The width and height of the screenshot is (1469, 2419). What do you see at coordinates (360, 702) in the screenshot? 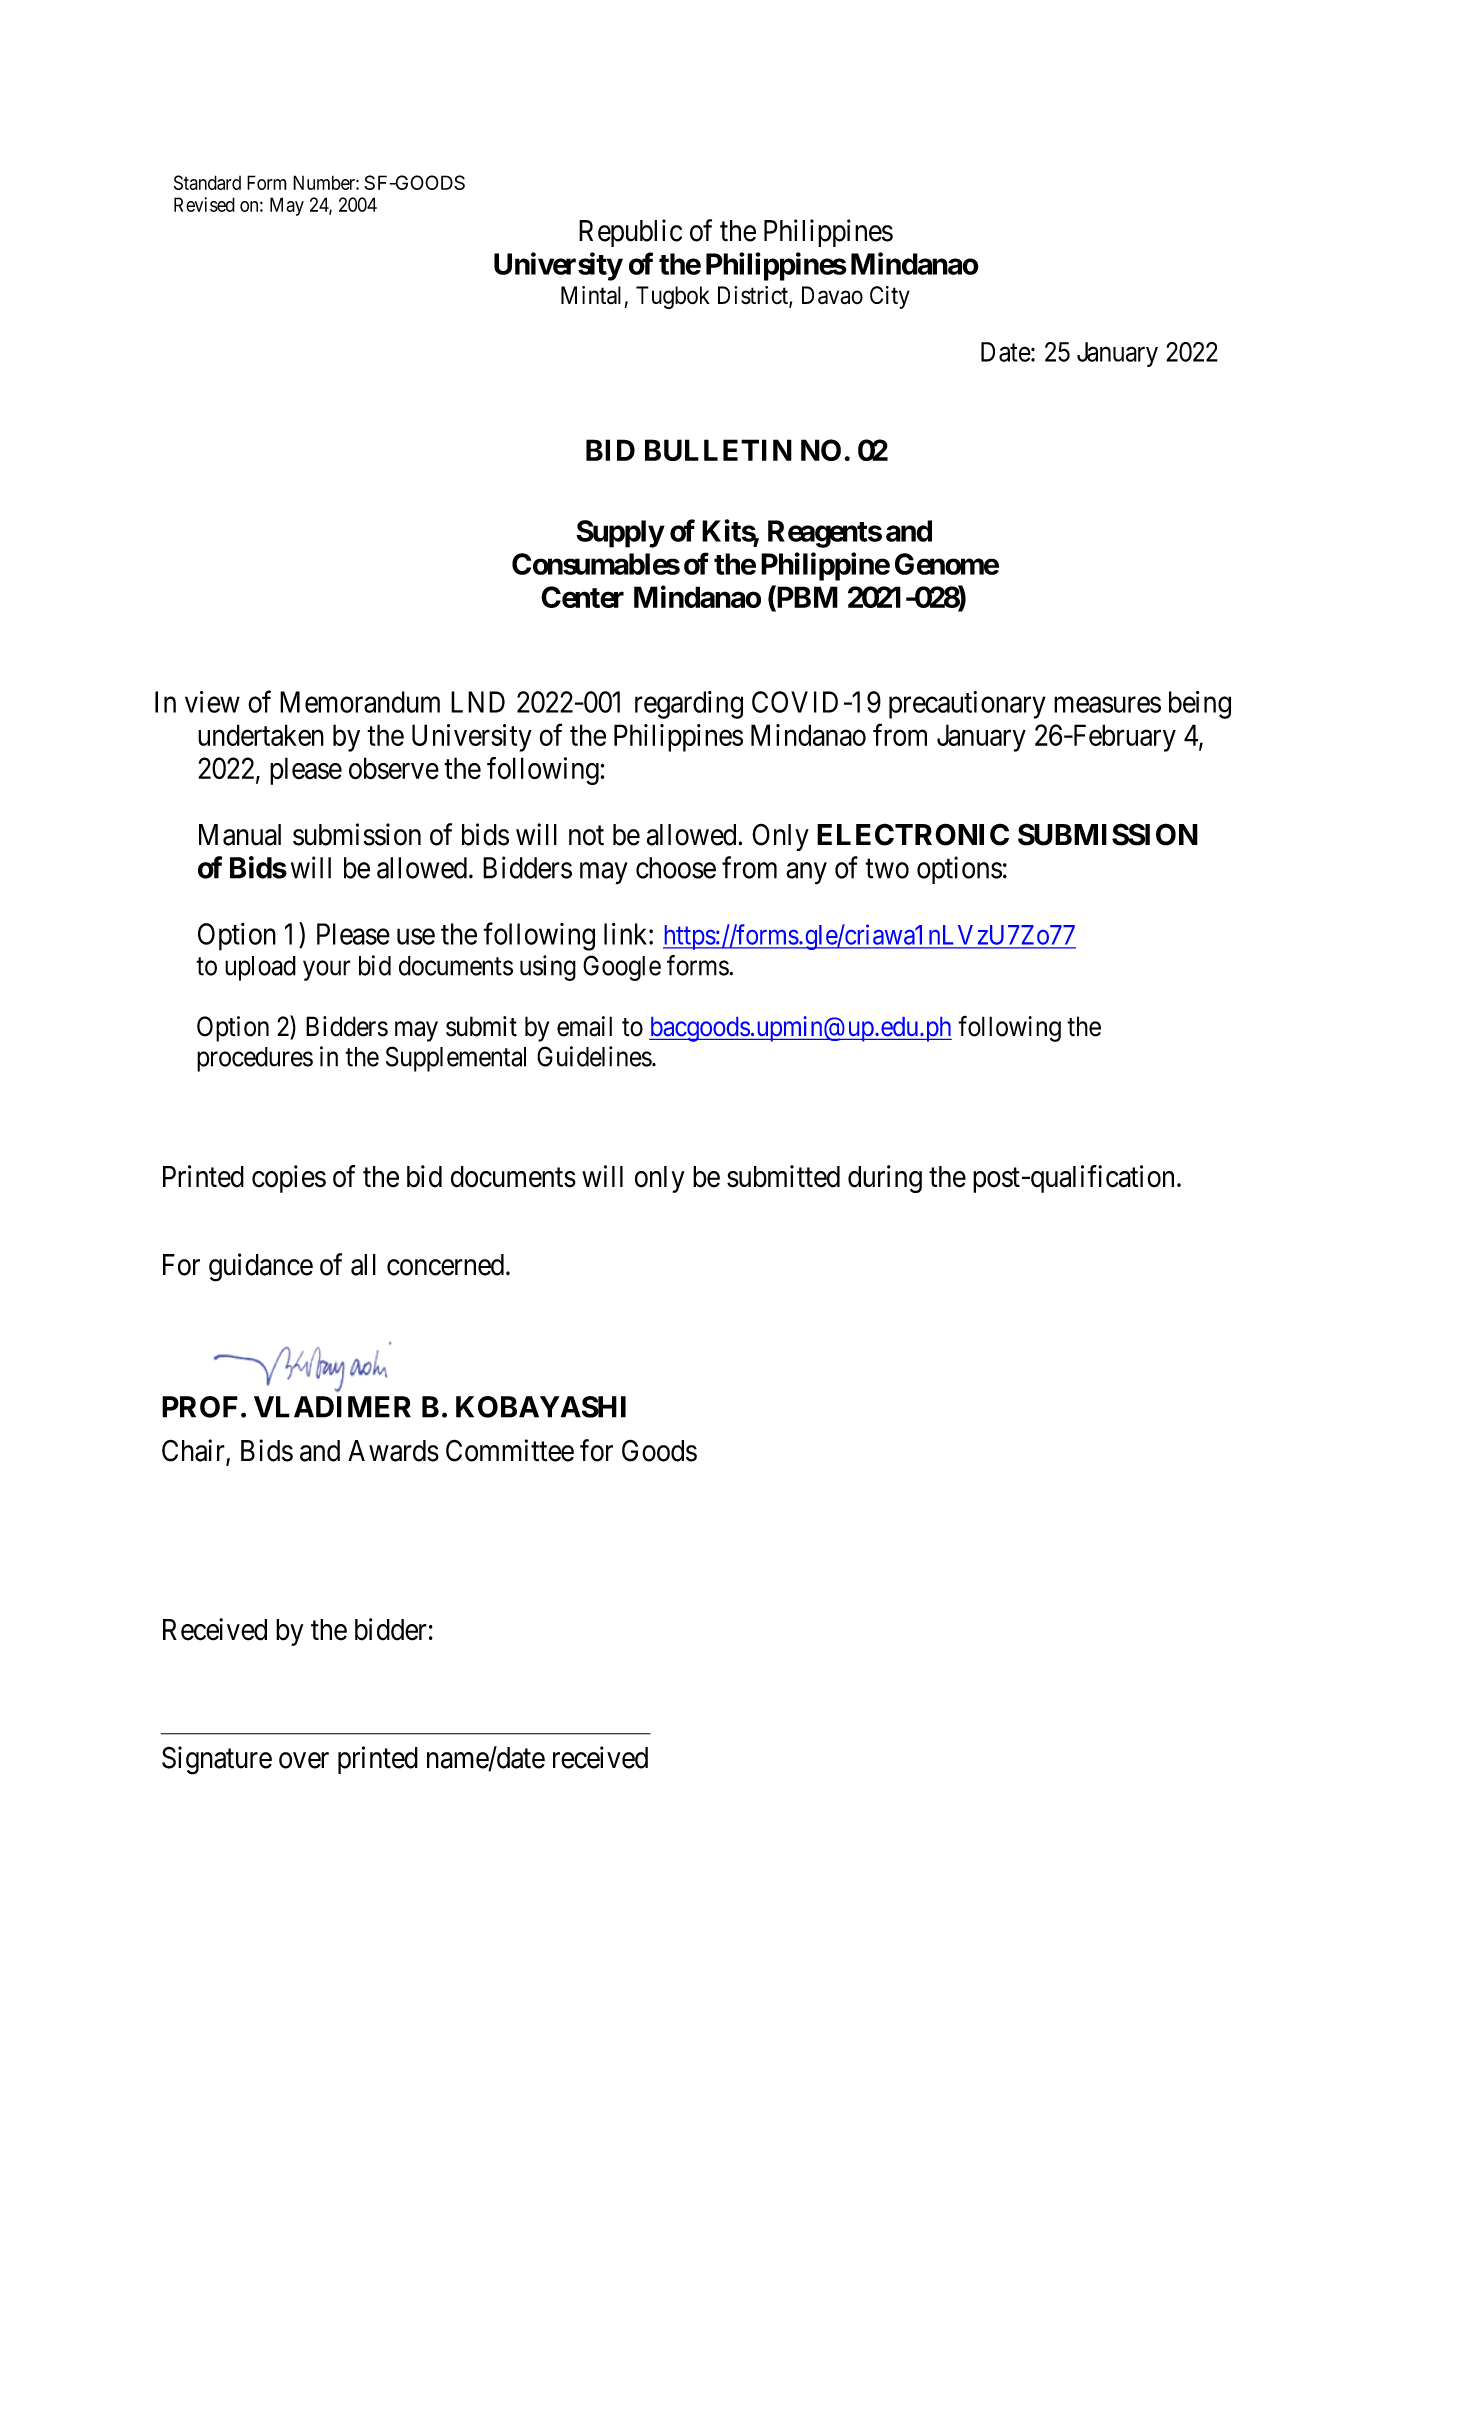
I see `Memorandum` at bounding box center [360, 702].
